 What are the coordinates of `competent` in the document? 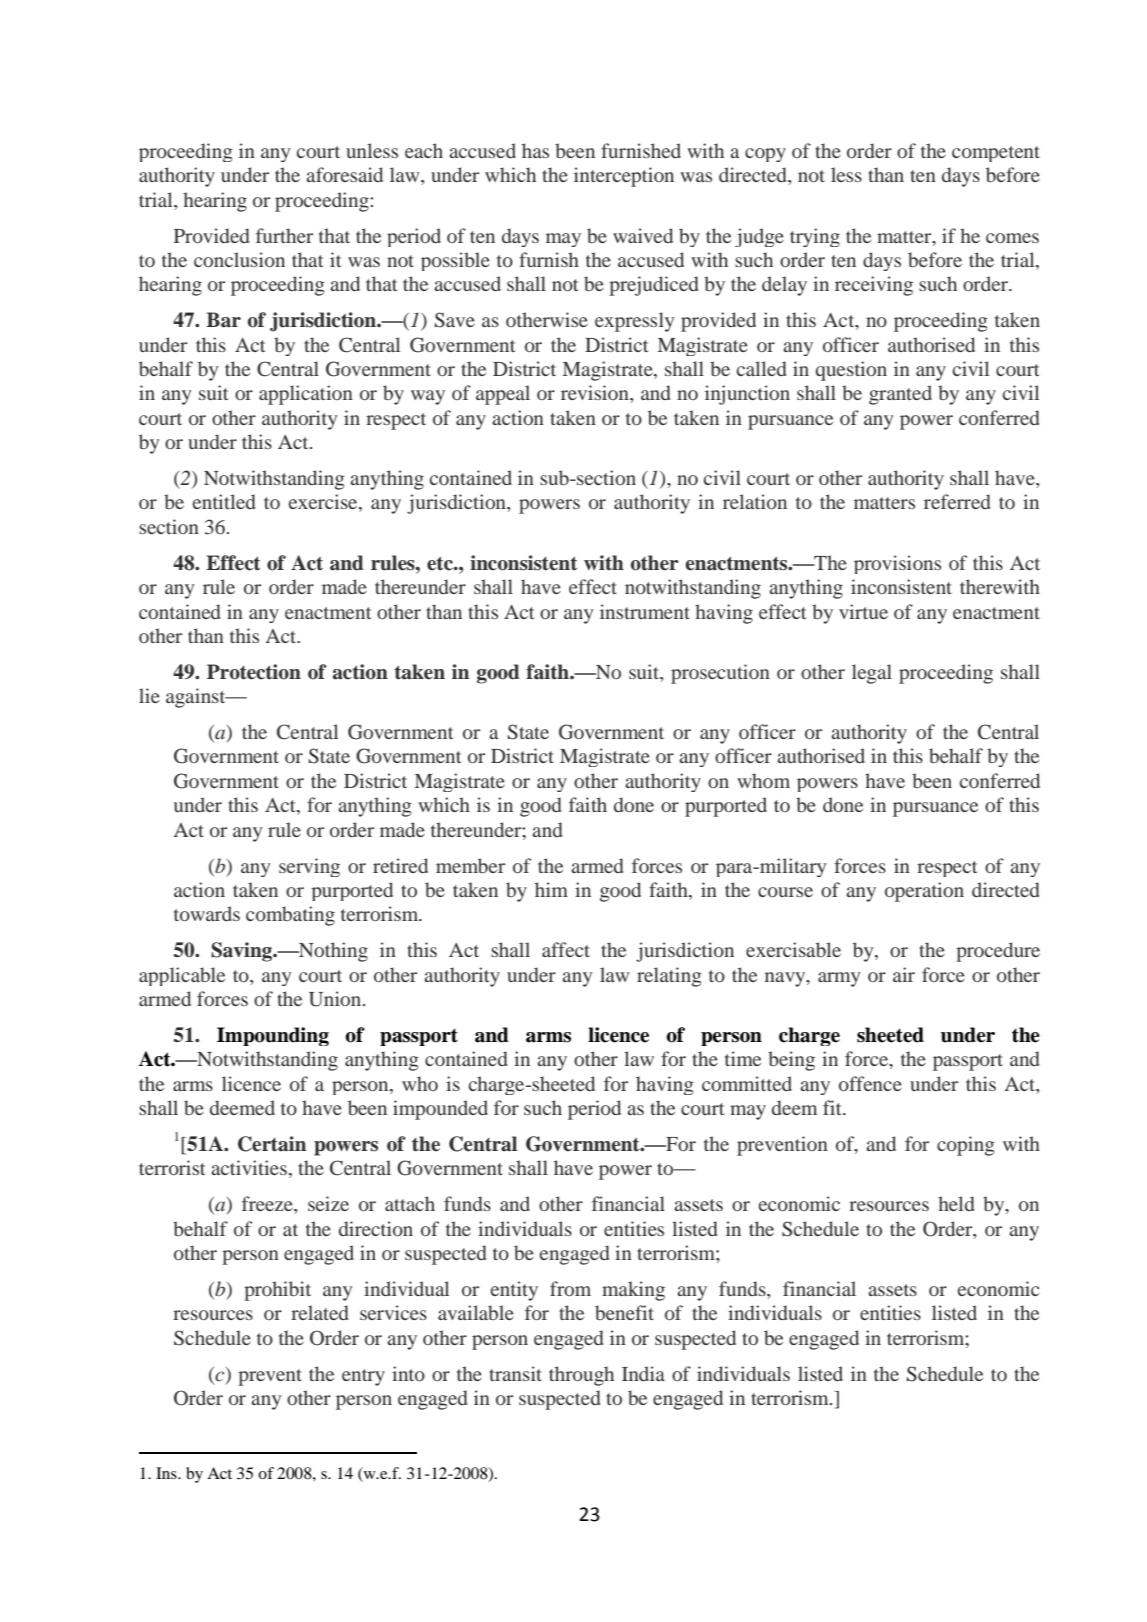 It's located at (996, 154).
